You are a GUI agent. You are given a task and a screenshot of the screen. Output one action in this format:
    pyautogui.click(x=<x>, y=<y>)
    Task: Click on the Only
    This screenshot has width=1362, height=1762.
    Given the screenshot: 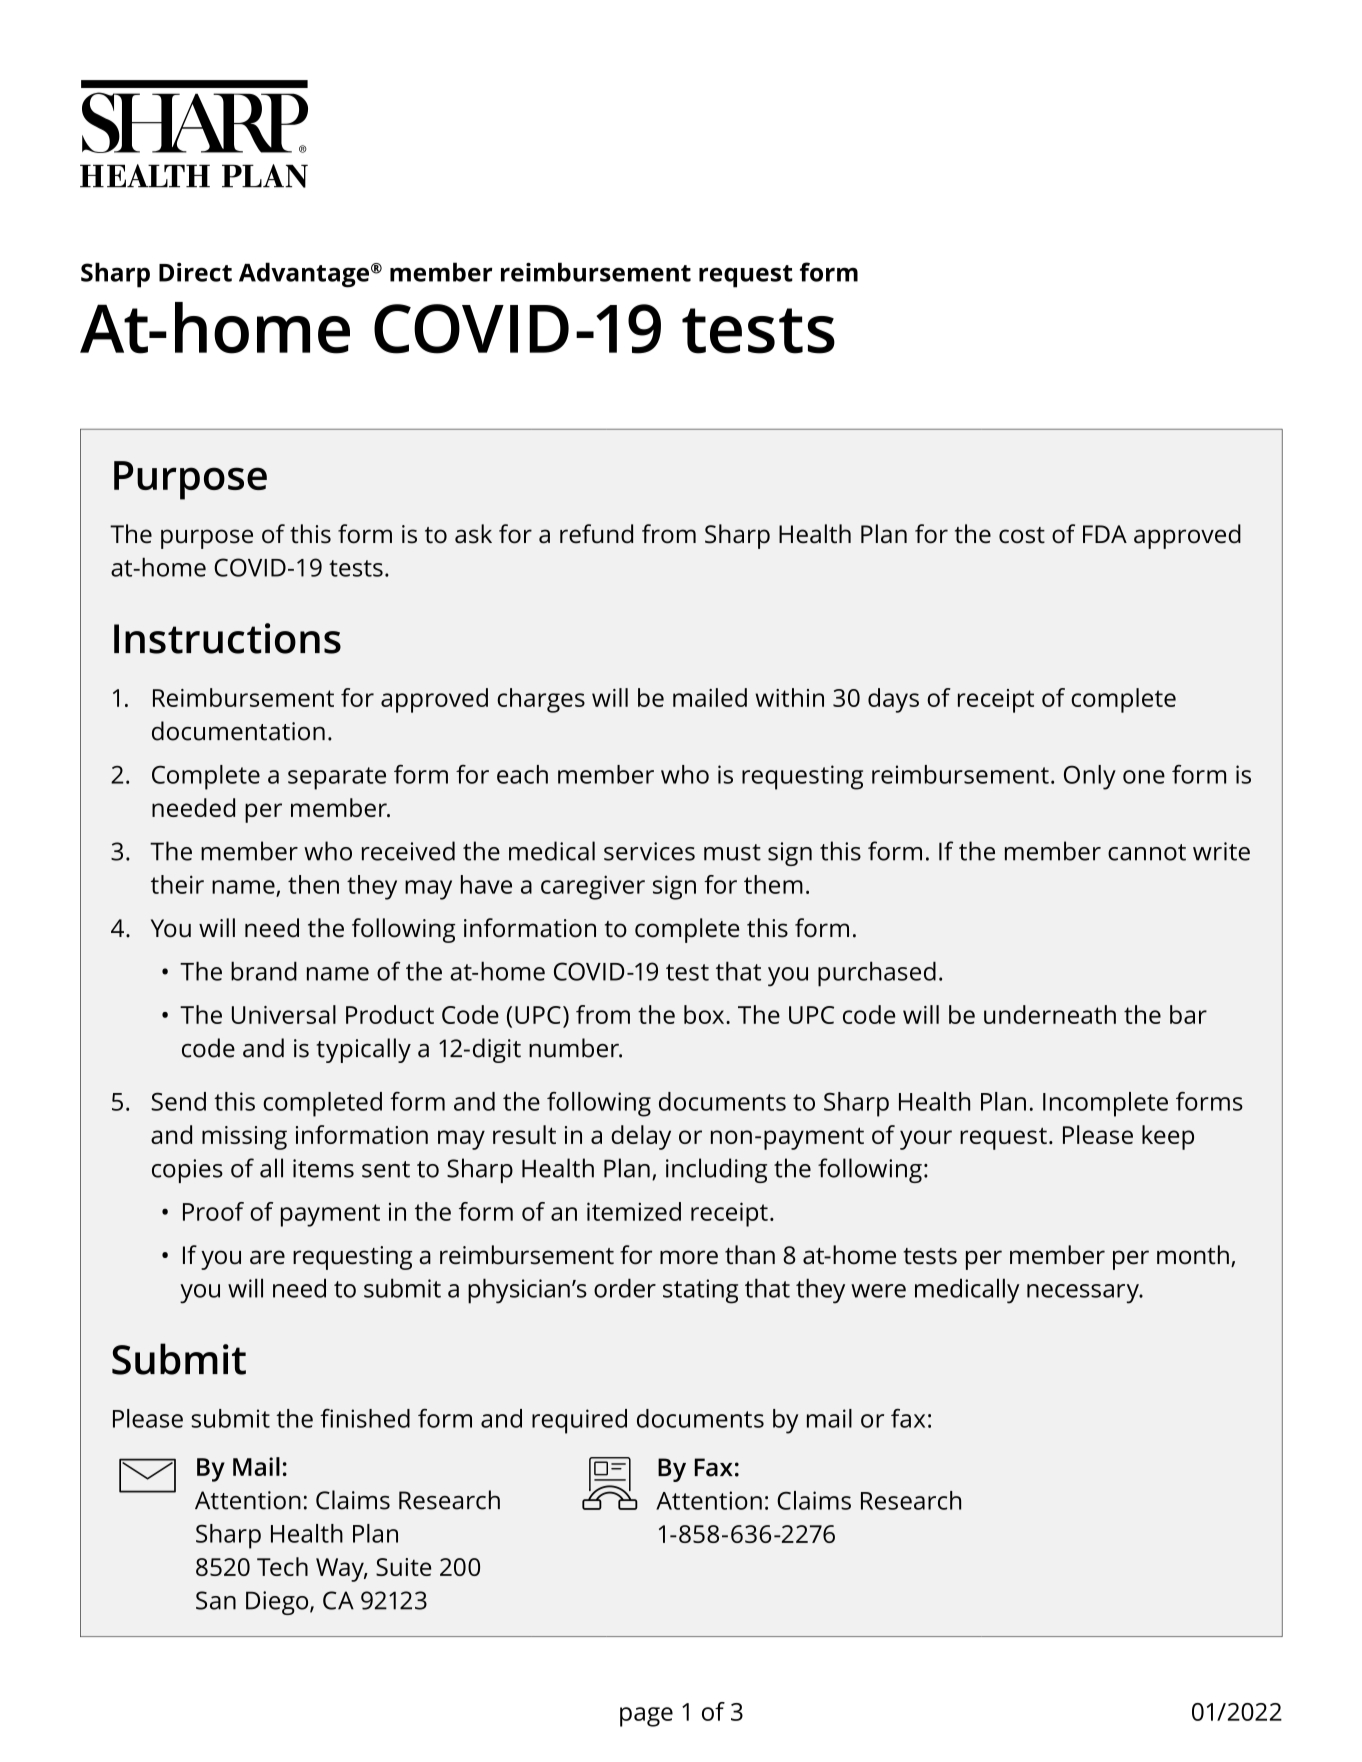 What is the action you would take?
    pyautogui.click(x=1090, y=777)
